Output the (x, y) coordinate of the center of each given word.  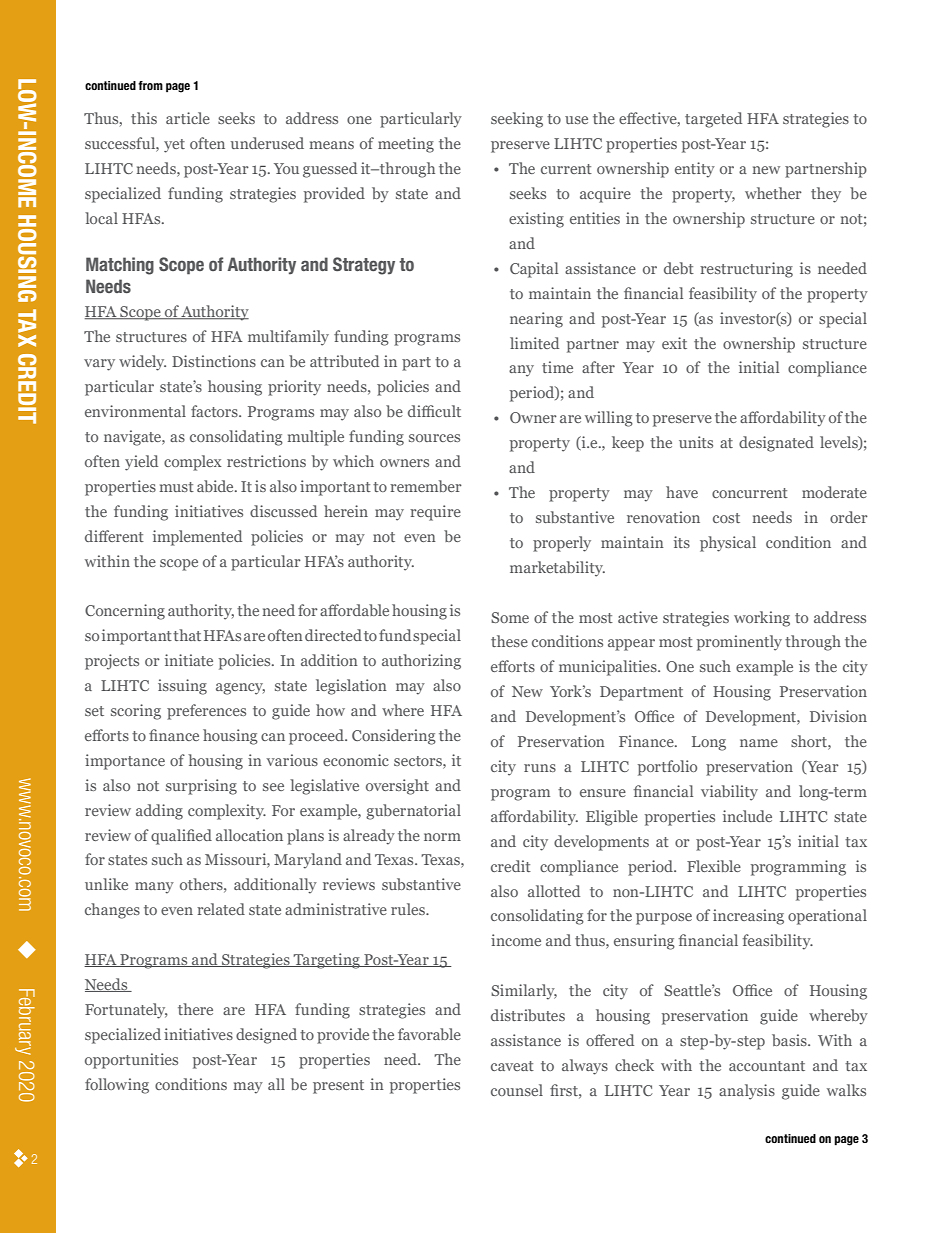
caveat (512, 1066)
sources (434, 438)
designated (776, 444)
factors (215, 411)
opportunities (131, 1061)
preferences (206, 712)
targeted (713, 120)
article (188, 118)
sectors (419, 761)
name (759, 743)
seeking (517, 120)
